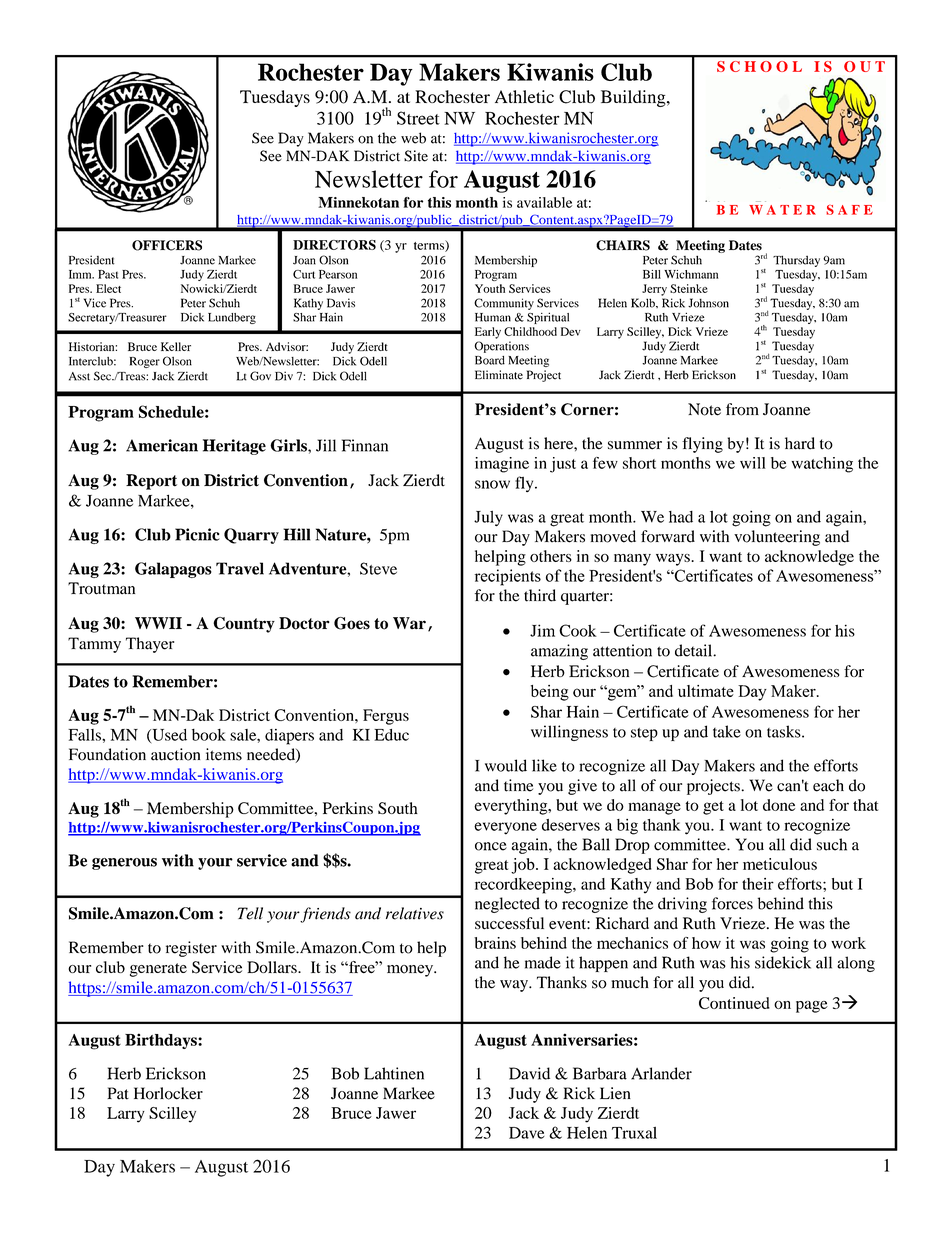 The width and height of the screenshot is (952, 1233). What do you see at coordinates (145, 362) in the screenshot?
I see `Roger` at bounding box center [145, 362].
